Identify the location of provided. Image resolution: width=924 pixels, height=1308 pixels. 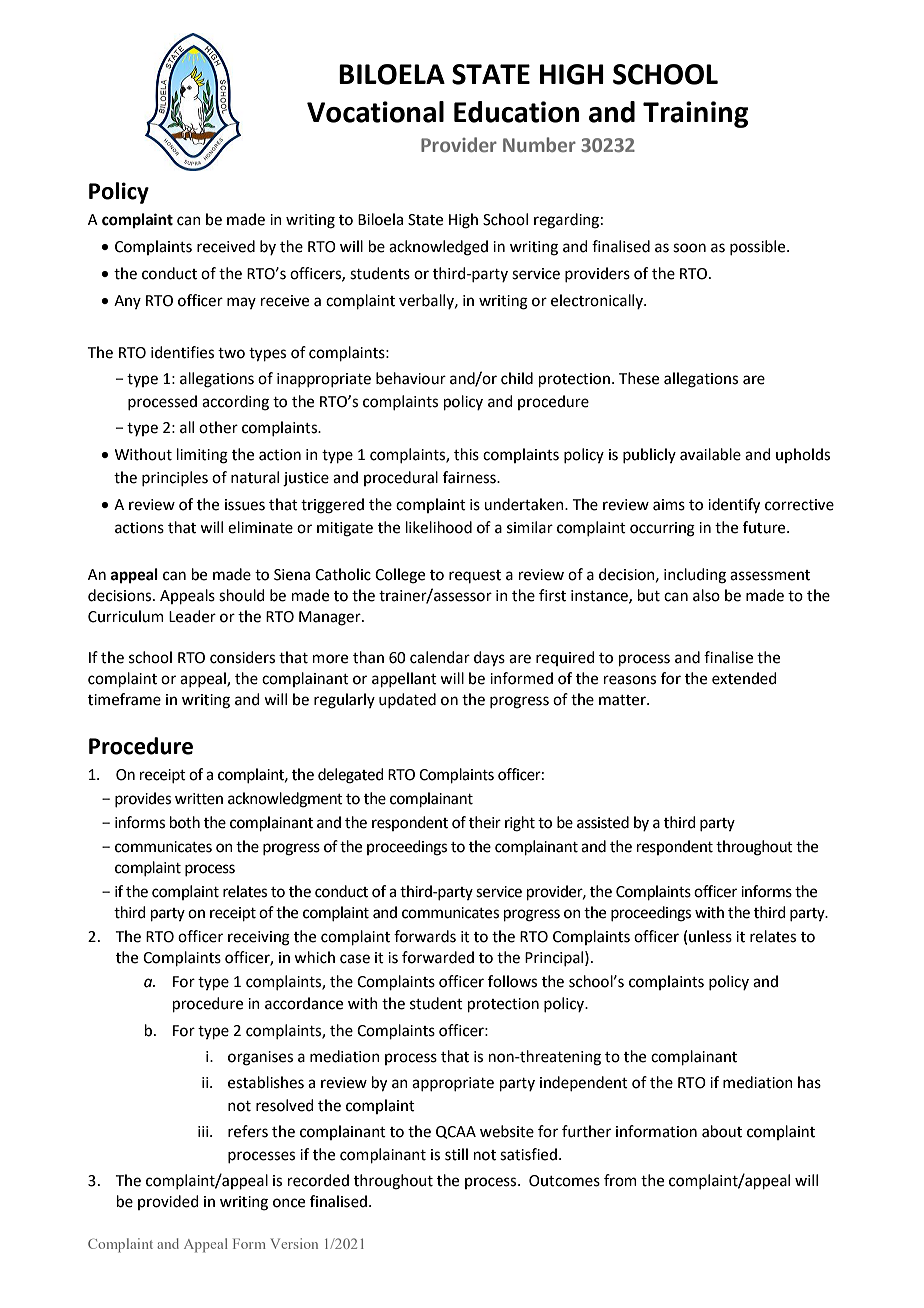
(168, 1202).
